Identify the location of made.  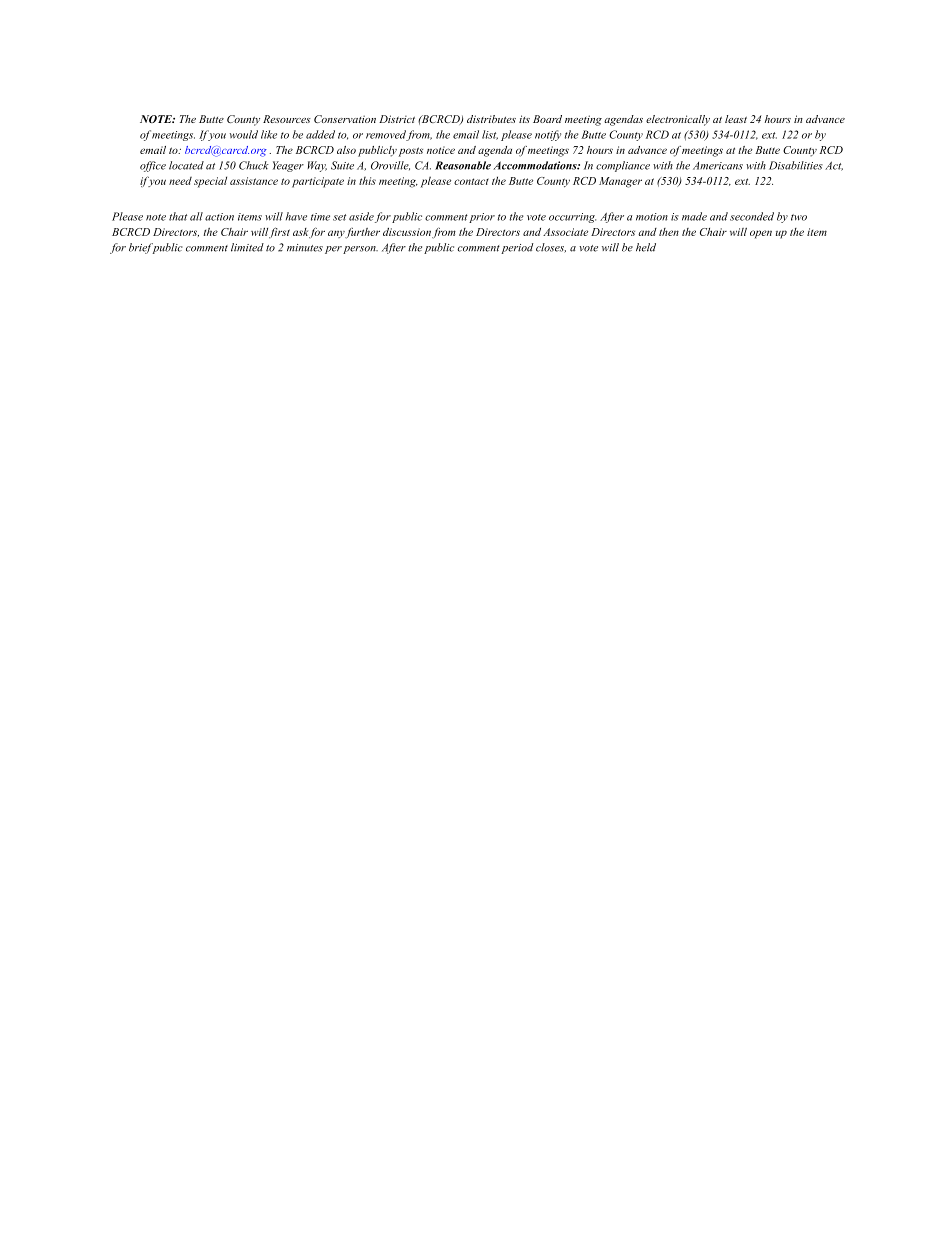
(694, 216).
